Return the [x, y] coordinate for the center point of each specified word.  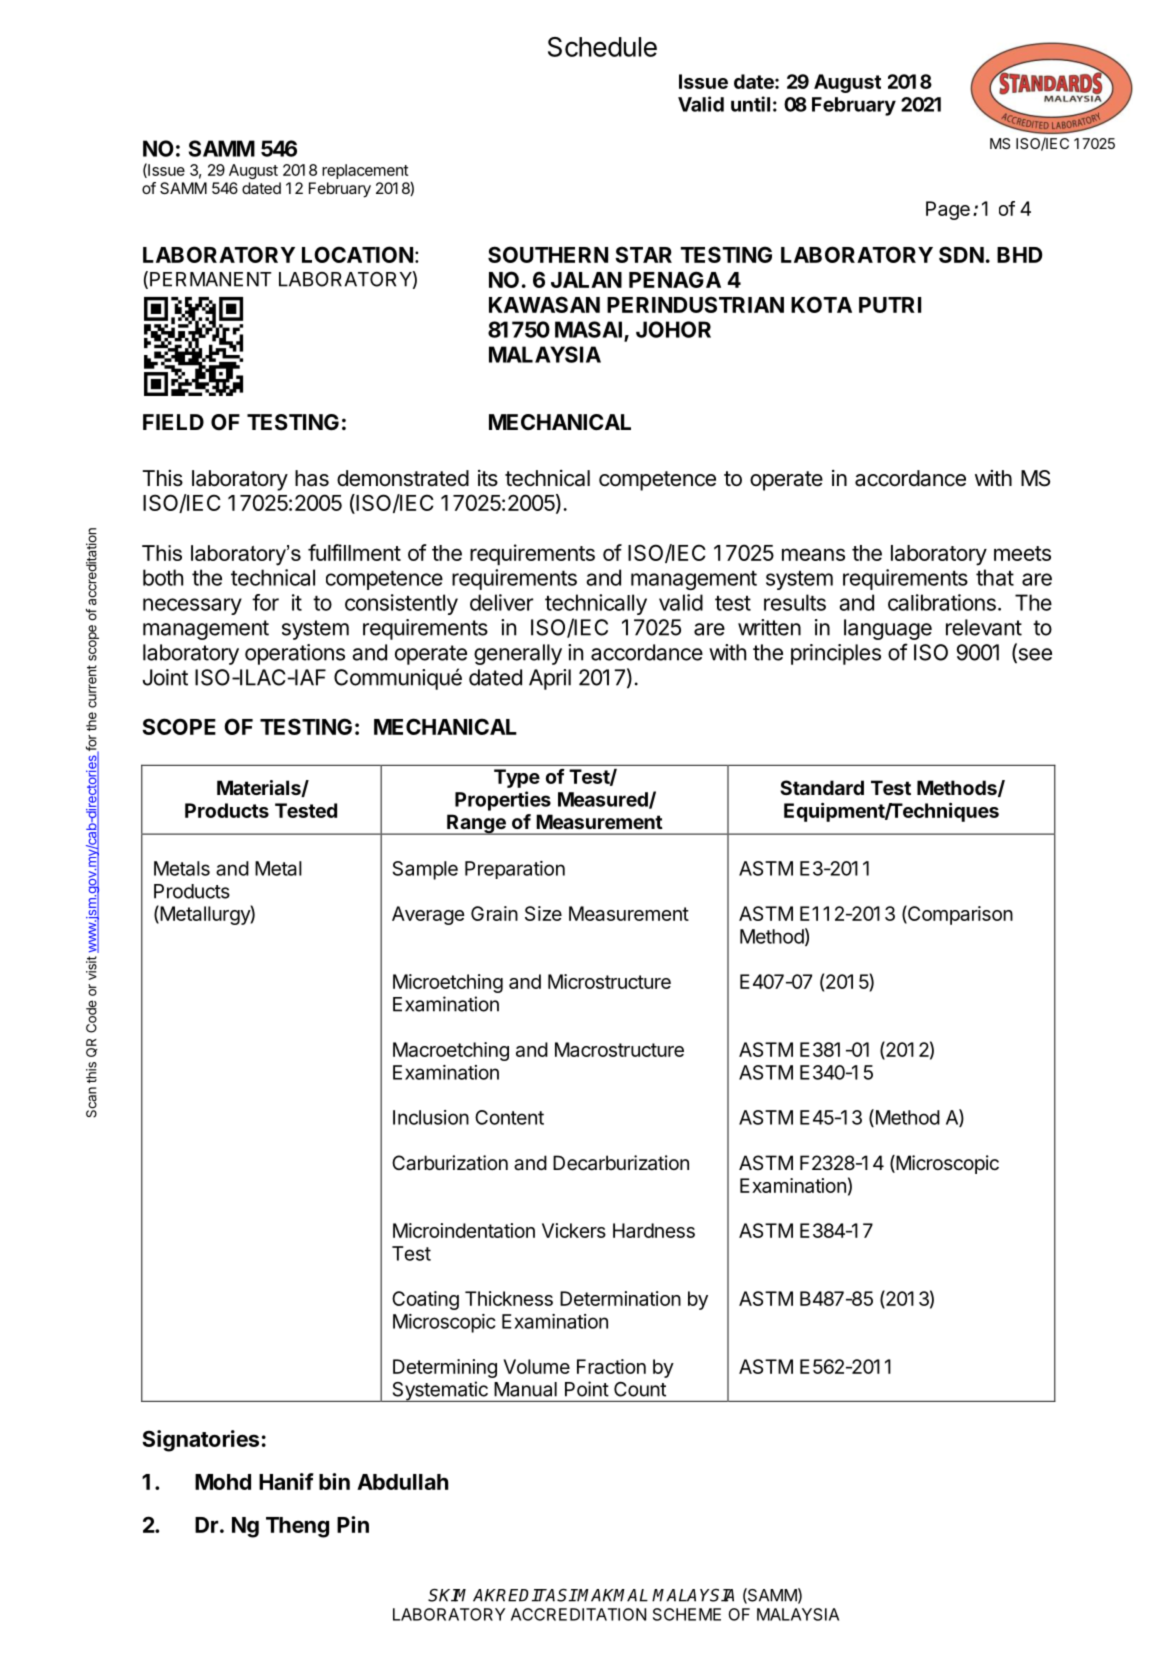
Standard [822, 787]
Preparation [515, 870]
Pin [353, 1524]
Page [948, 210]
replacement [365, 171]
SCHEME [687, 1614]
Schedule [602, 47]
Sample [425, 870]
